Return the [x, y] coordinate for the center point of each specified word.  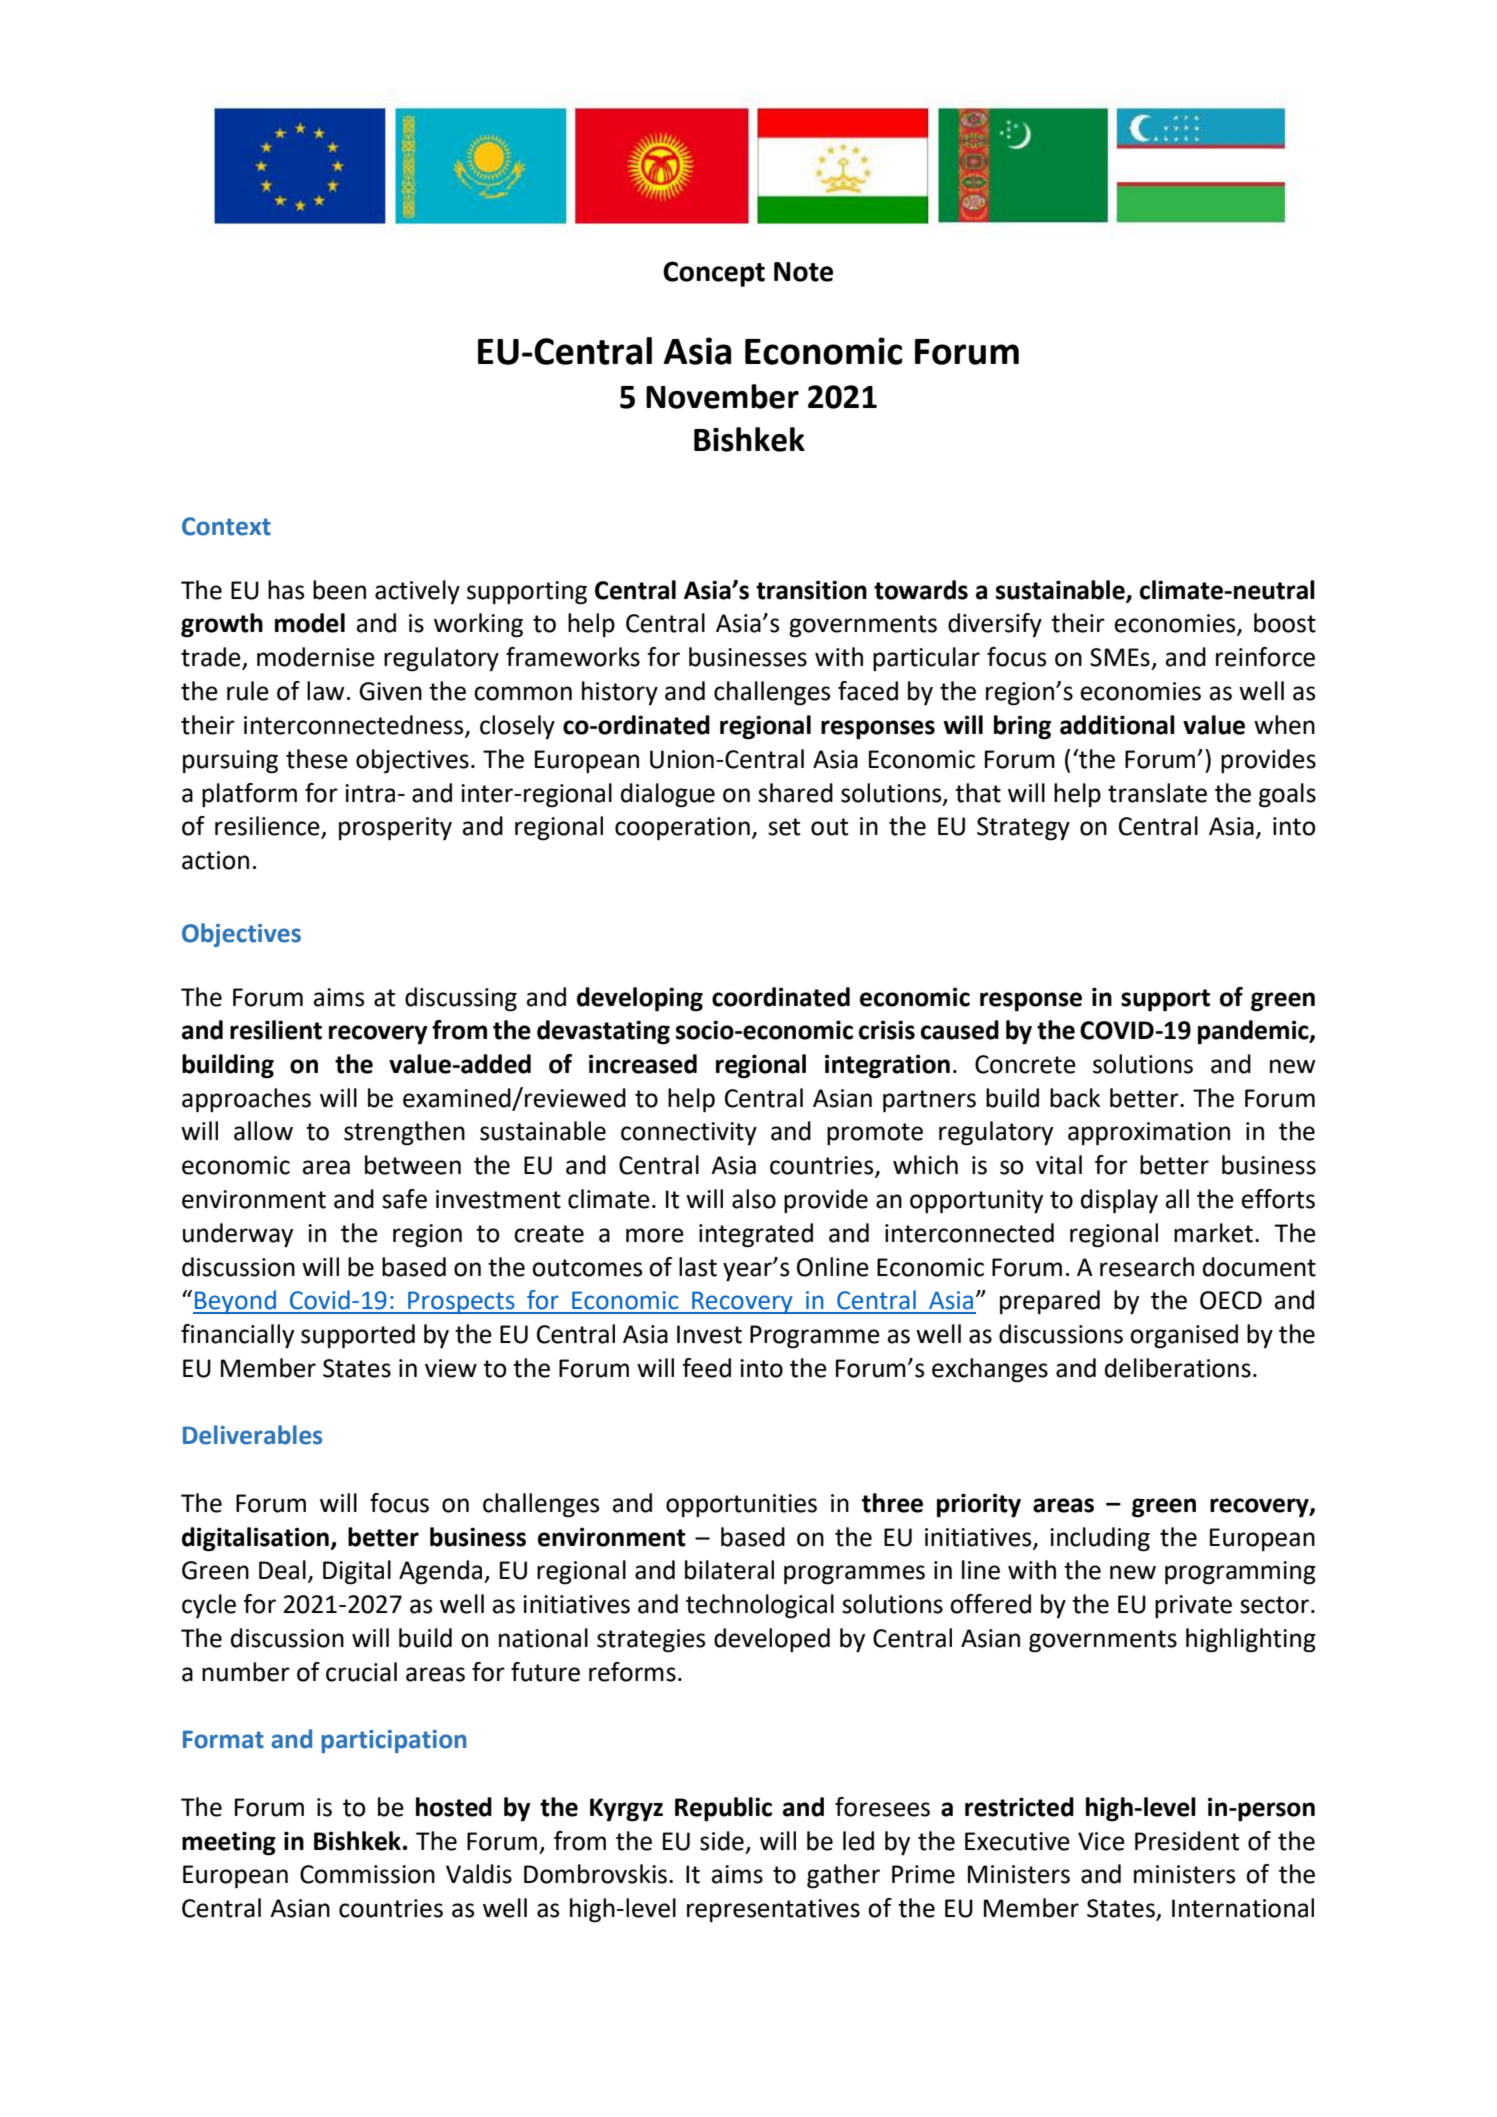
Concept [714, 274]
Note [803, 272]
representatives [773, 1911]
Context [226, 526]
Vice [1101, 1841]
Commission [367, 1874]
